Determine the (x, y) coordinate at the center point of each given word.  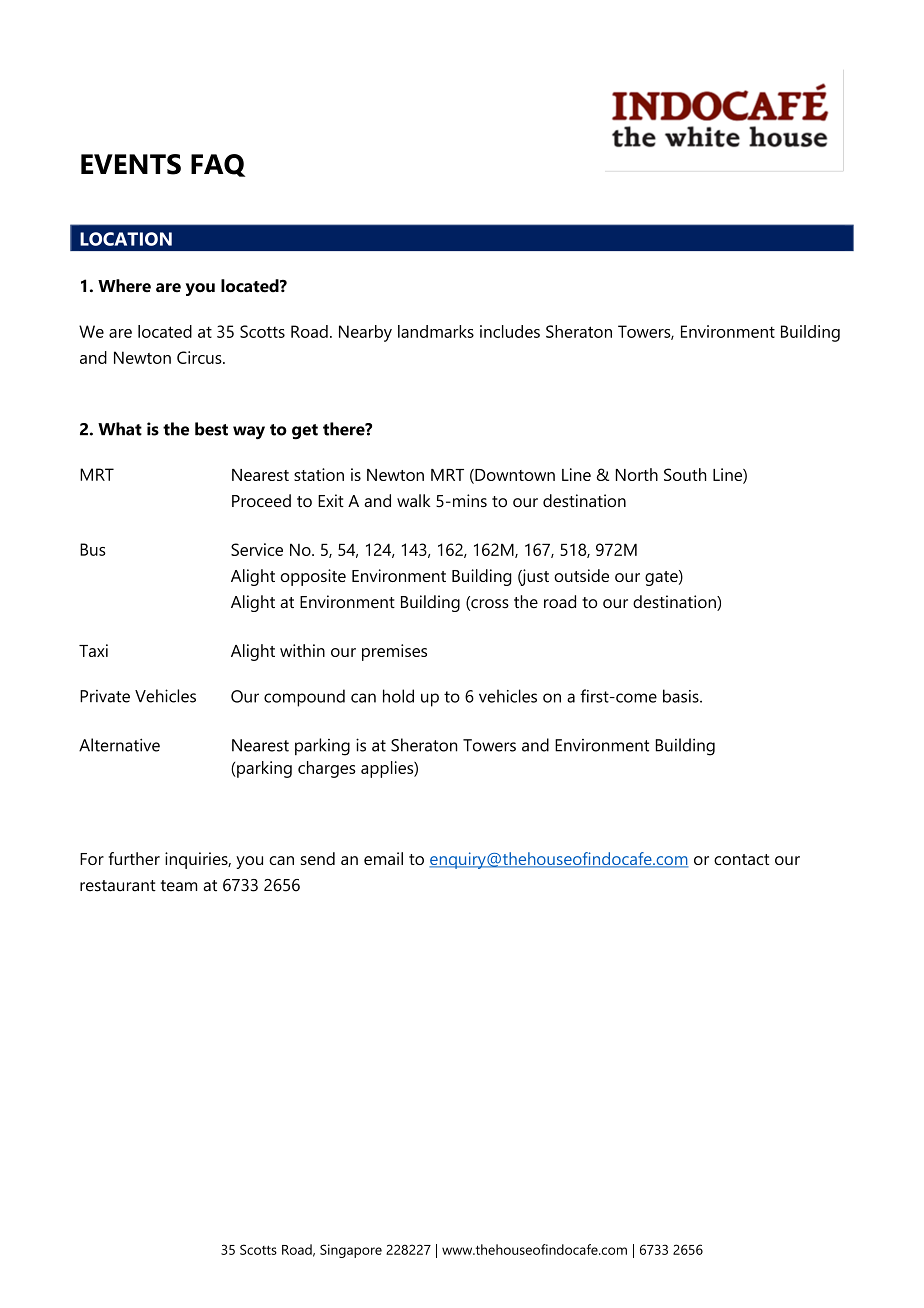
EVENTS (131, 164)
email (383, 858)
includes (510, 331)
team (179, 886)
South (685, 474)
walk (414, 500)
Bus (93, 549)
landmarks (436, 331)
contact (741, 859)
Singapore (351, 1251)
